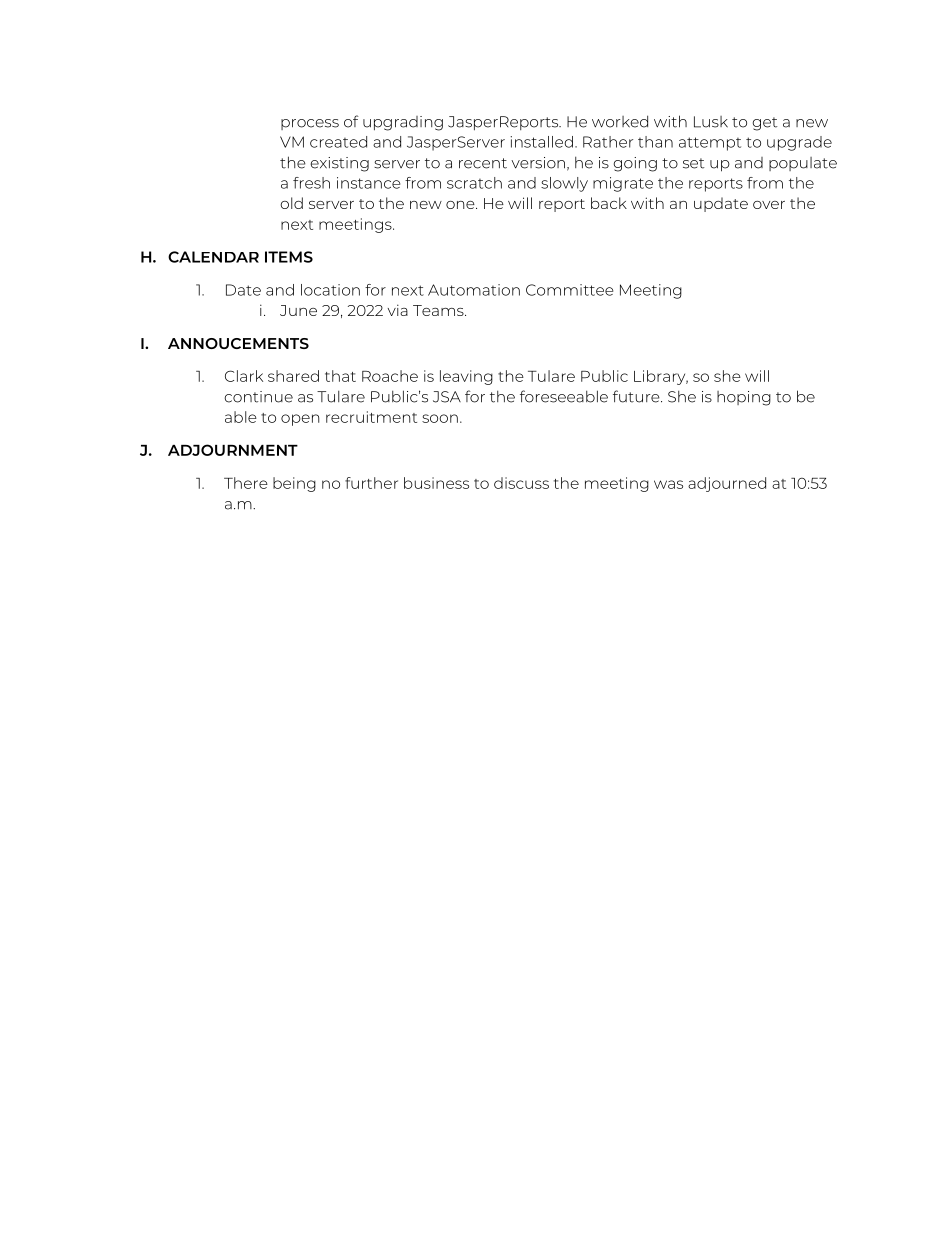  What do you see at coordinates (466, 377) in the screenshot?
I see `leaving` at bounding box center [466, 377].
